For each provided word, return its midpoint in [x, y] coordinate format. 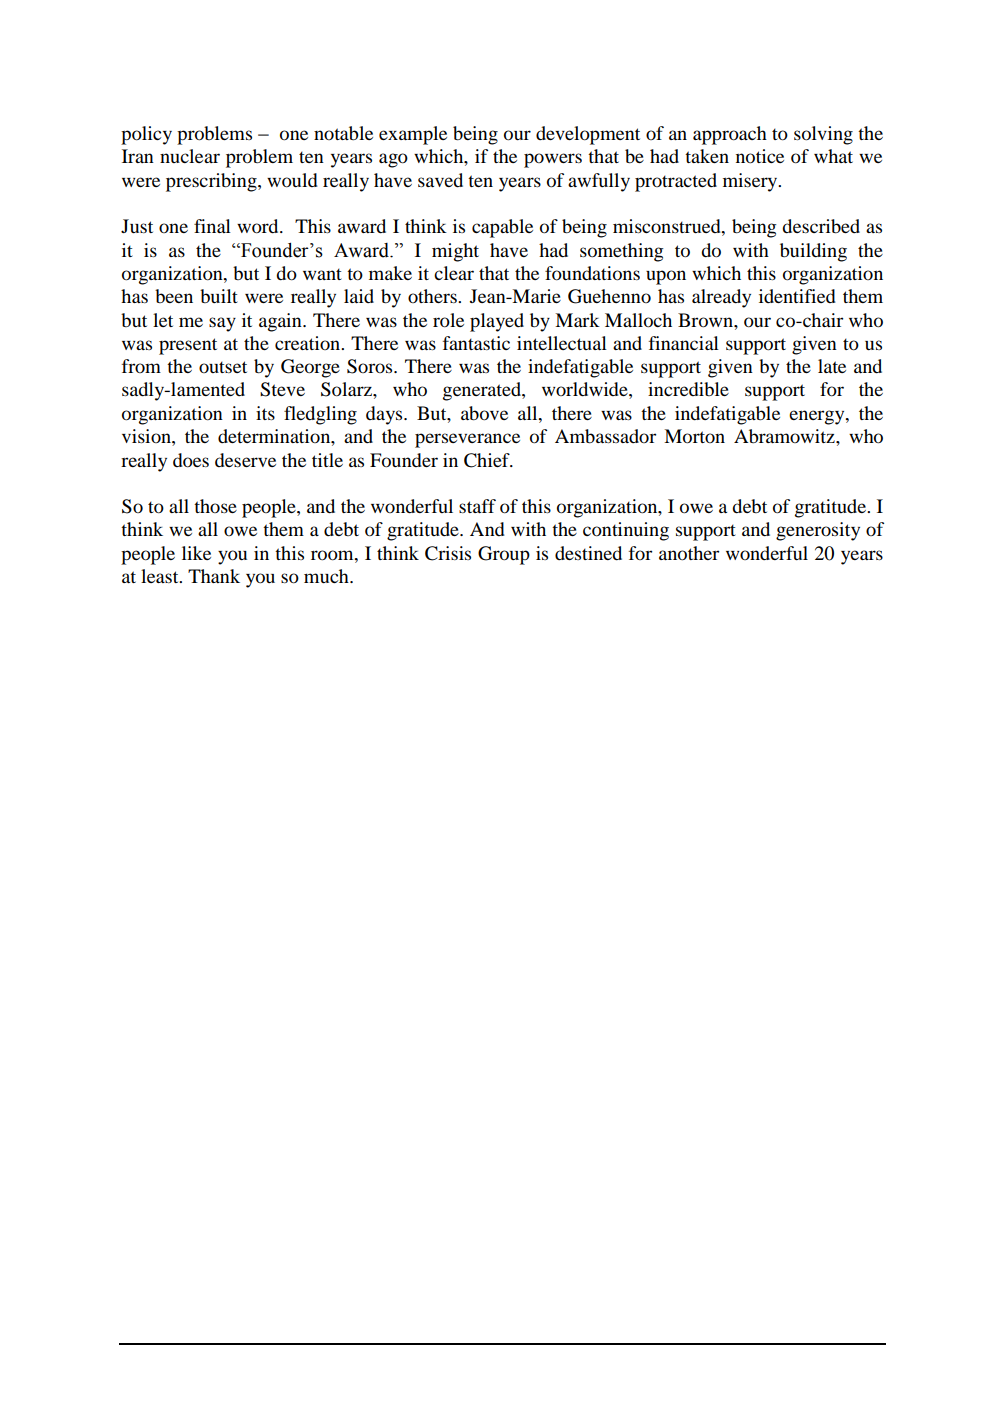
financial [684, 343]
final [212, 226]
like [196, 553]
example [413, 135]
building [813, 252]
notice [760, 156]
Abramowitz [785, 436]
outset [223, 367]
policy [146, 135]
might [455, 252]
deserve [245, 460]
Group [504, 555]
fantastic [476, 343]
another [689, 553]
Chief [488, 460]
